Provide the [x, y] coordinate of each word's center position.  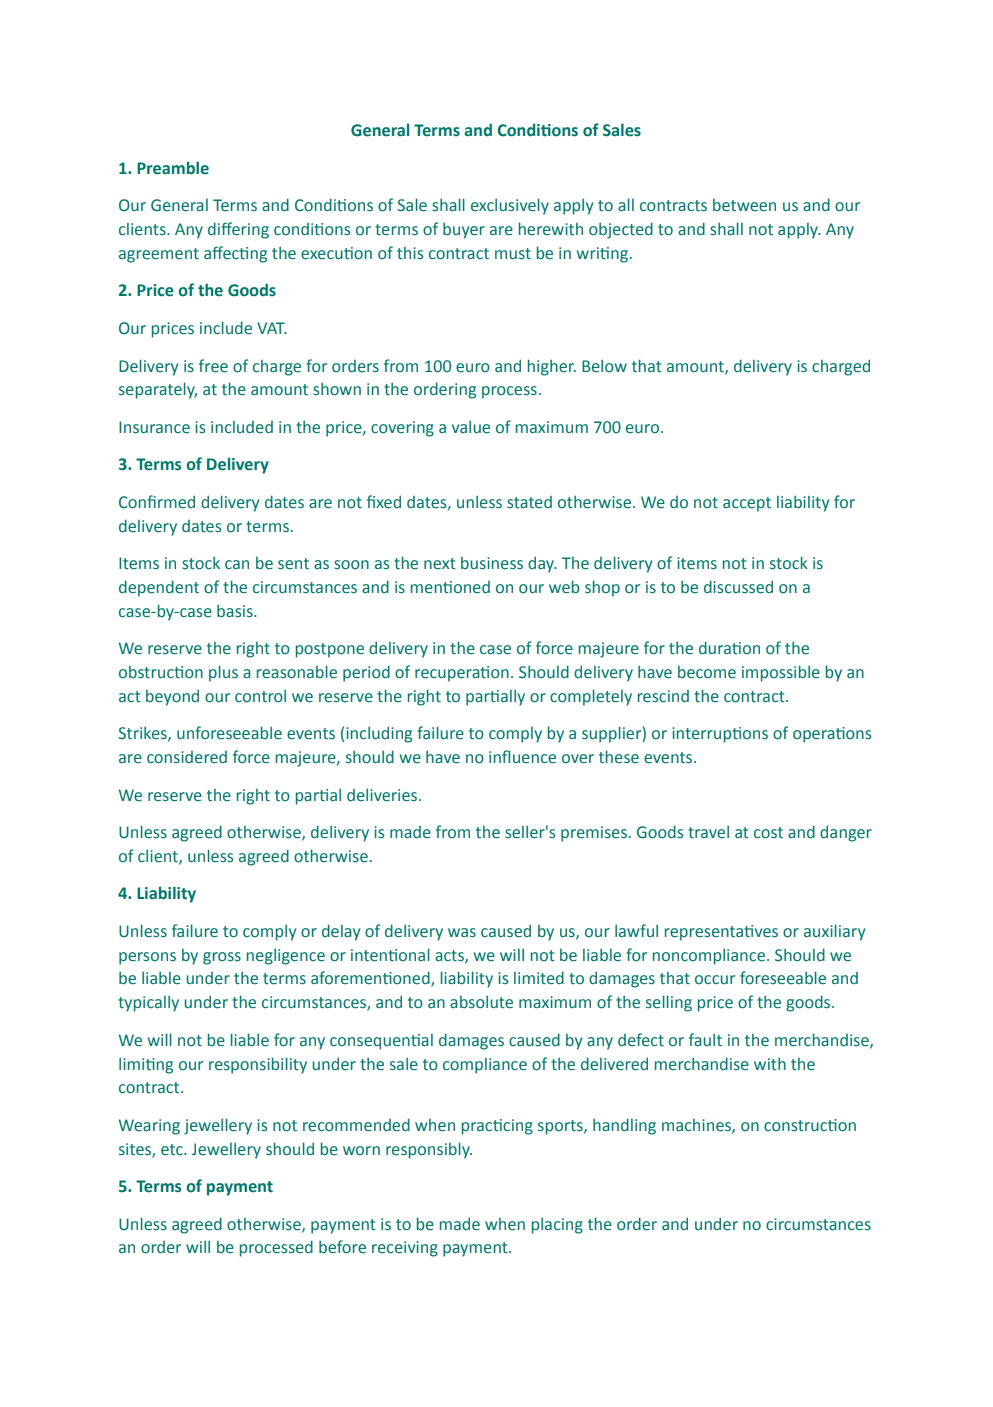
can [237, 565]
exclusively [510, 206]
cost [768, 833]
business [492, 563]
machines [697, 1126]
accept [747, 504]
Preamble [173, 168]
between [744, 205]
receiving [405, 1249]
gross [222, 958]
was [462, 933]
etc [173, 1150]
